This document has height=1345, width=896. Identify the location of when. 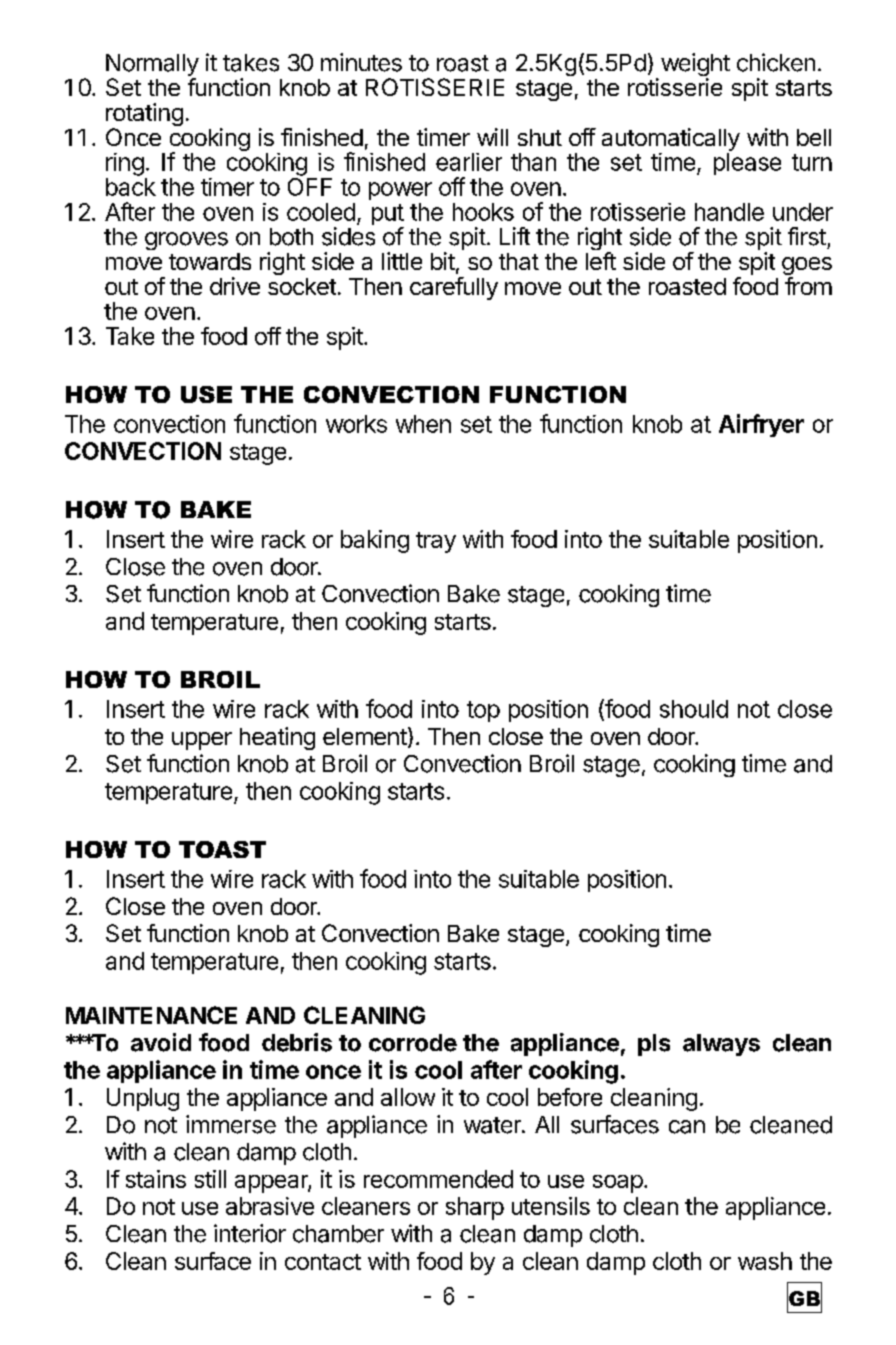
(423, 424).
